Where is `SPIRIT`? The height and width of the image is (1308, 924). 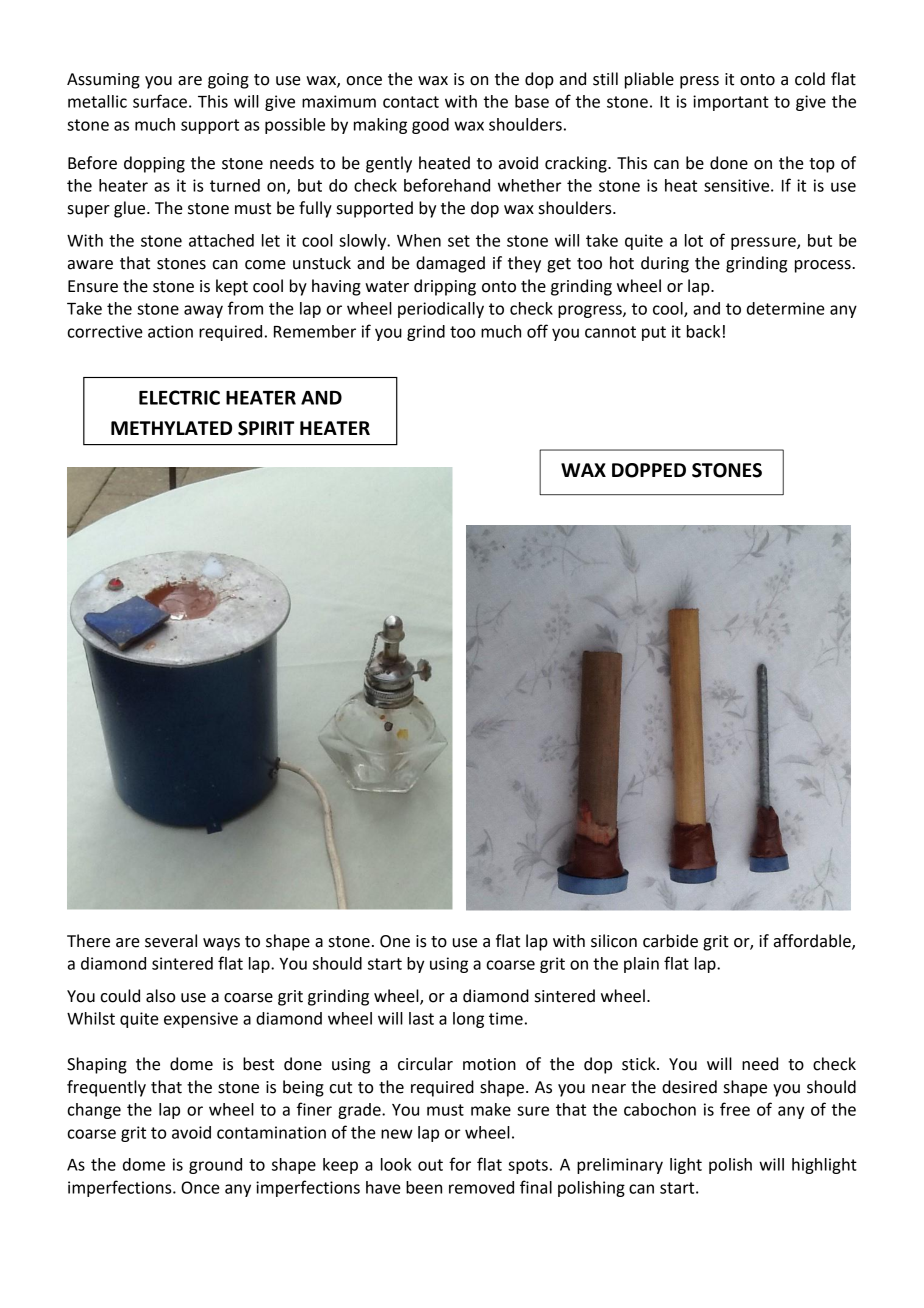
SPIRIT is located at coordinates (266, 428).
